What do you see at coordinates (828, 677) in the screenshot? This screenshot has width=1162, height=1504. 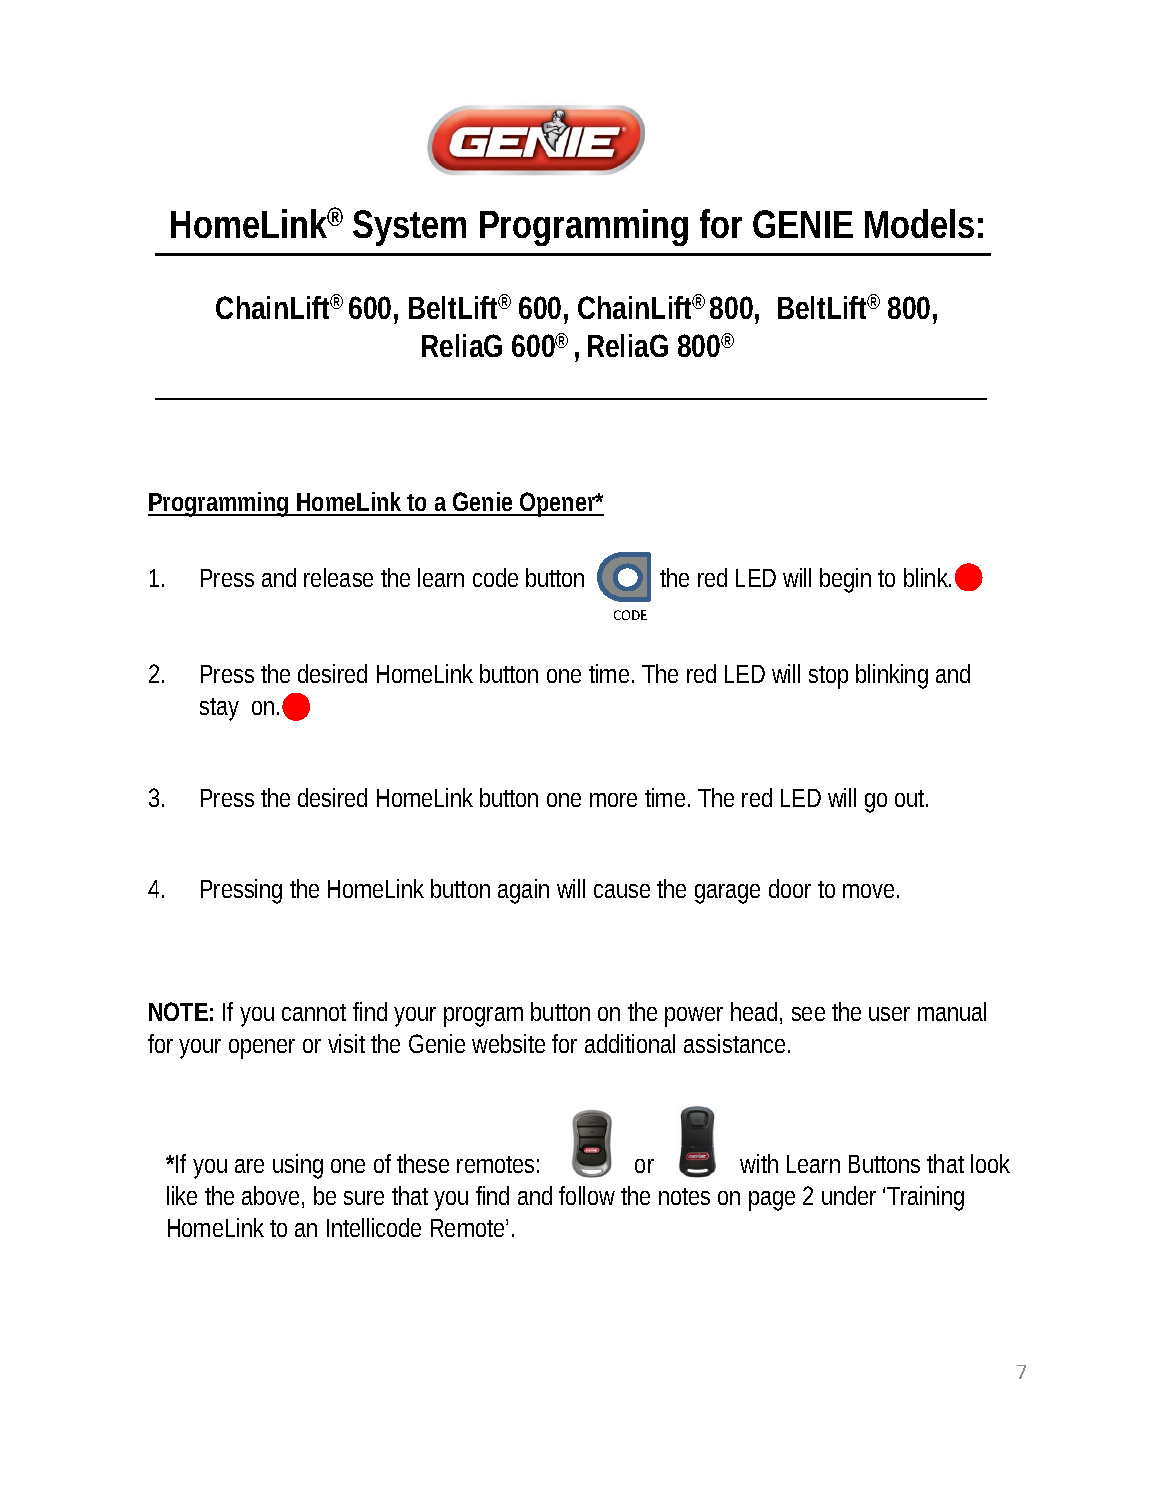 I see `stop` at bounding box center [828, 677].
